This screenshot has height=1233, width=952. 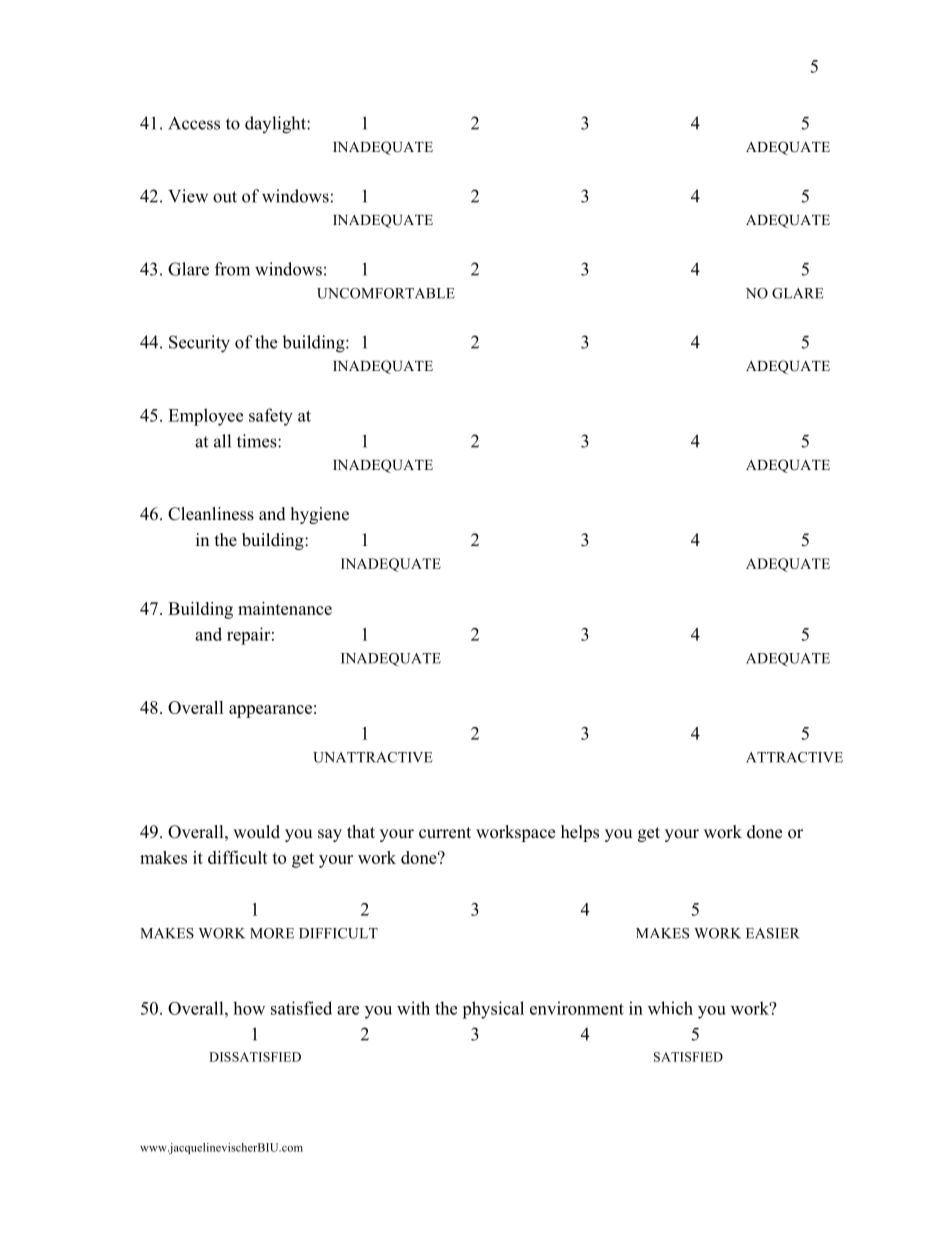 I want to click on safety, so click(x=271, y=417).
